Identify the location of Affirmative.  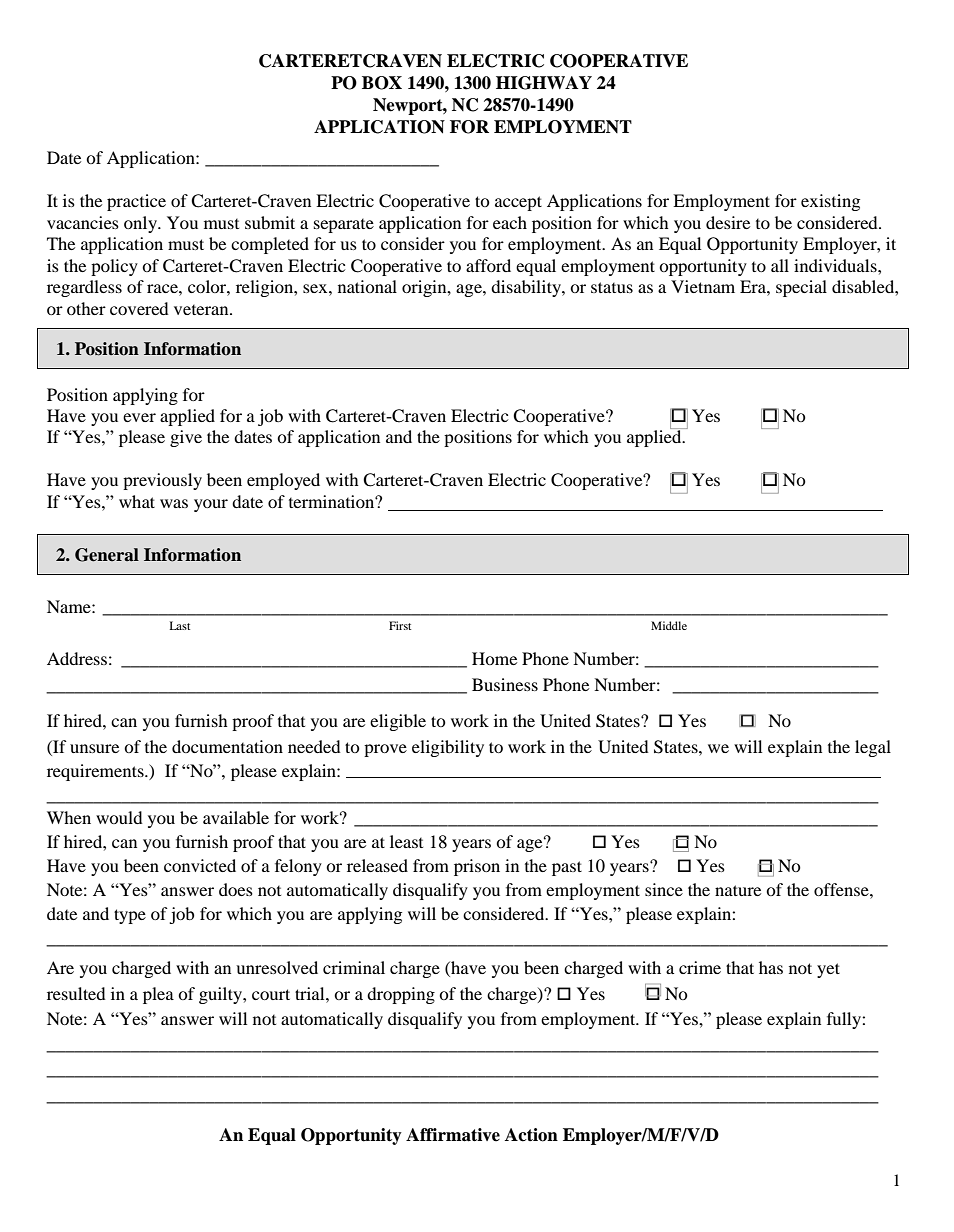
(453, 1135).
